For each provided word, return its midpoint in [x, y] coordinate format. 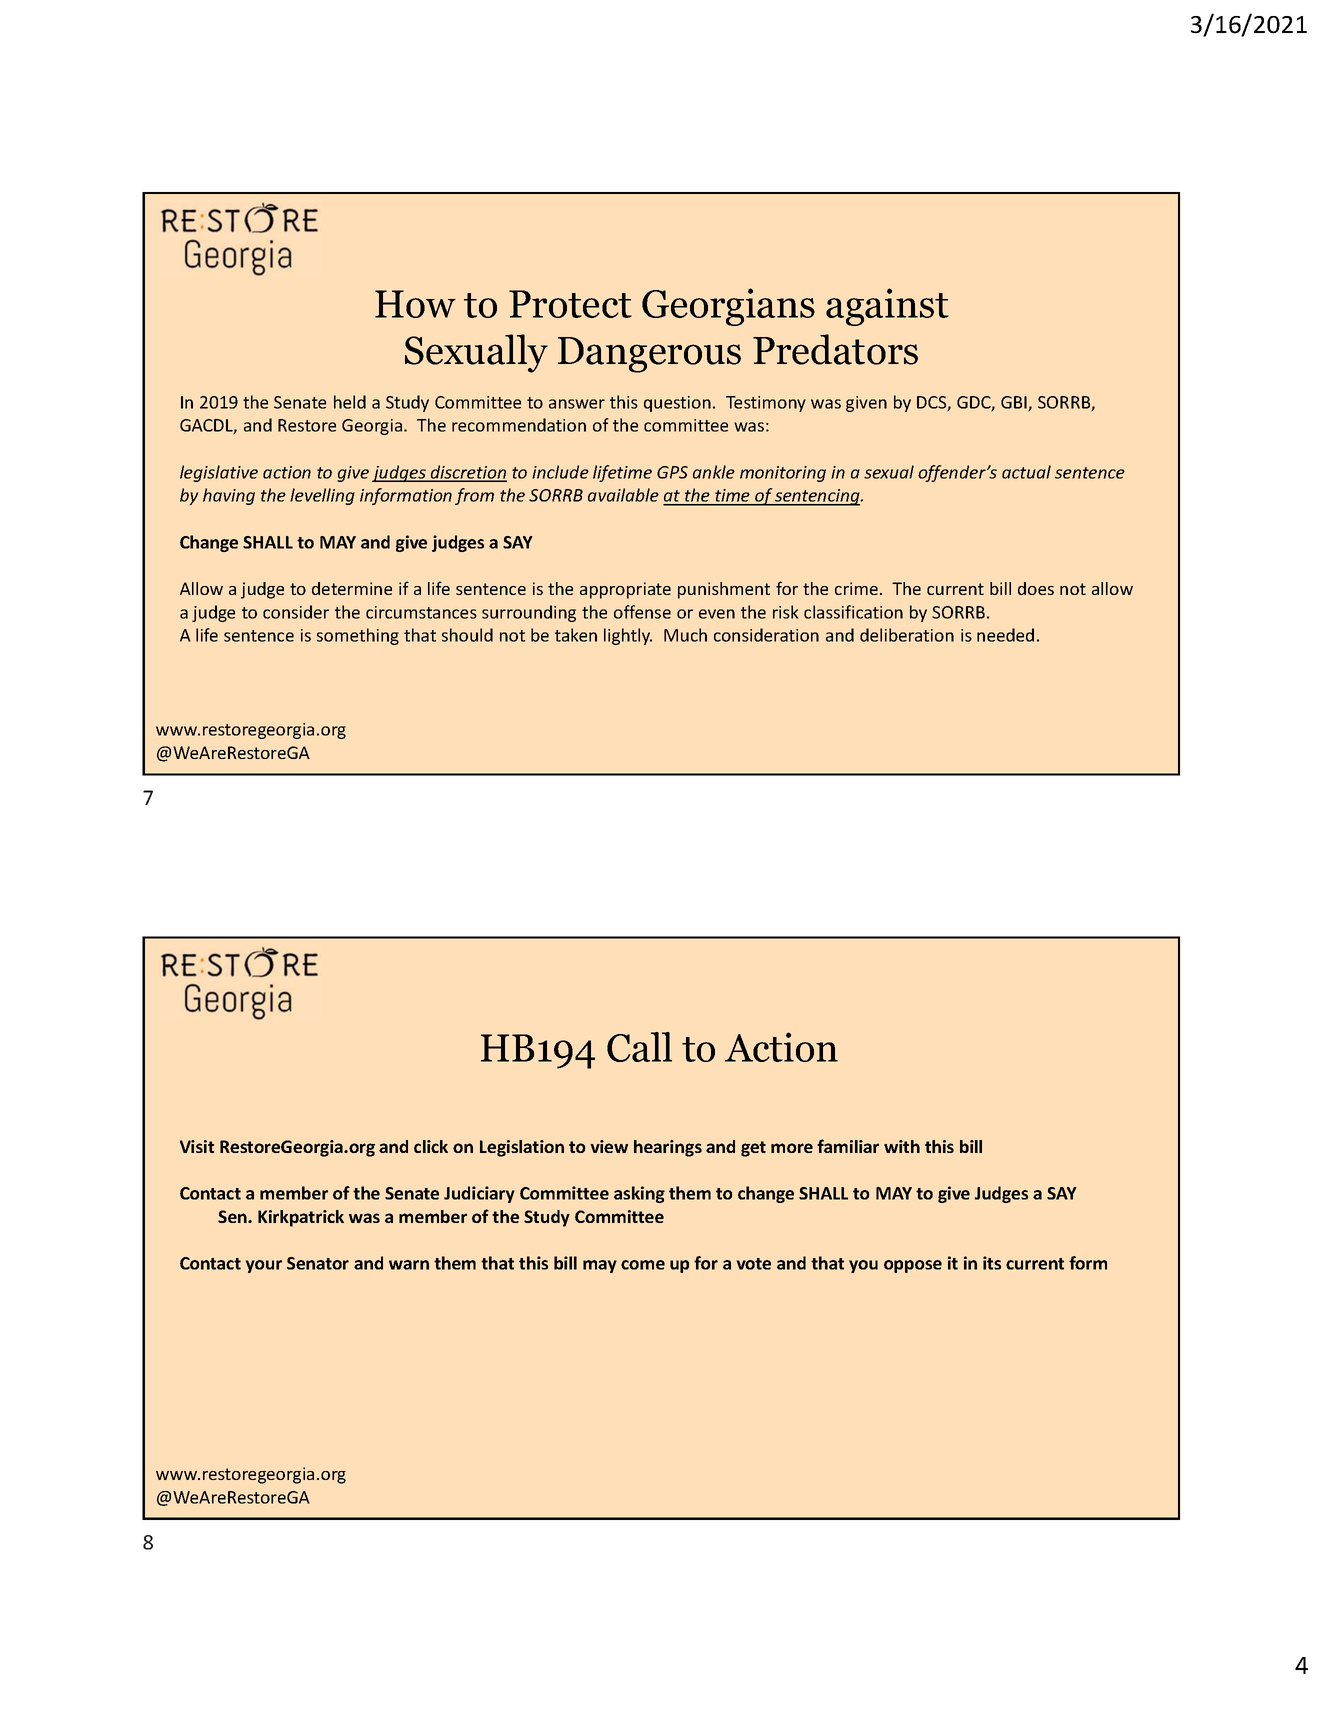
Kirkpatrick [301, 1218]
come [643, 1265]
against [887, 307]
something [358, 636]
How [415, 304]
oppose [913, 1266]
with [902, 1146]
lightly [628, 636]
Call [639, 1047]
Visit [197, 1146]
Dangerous [649, 355]
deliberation [907, 635]
